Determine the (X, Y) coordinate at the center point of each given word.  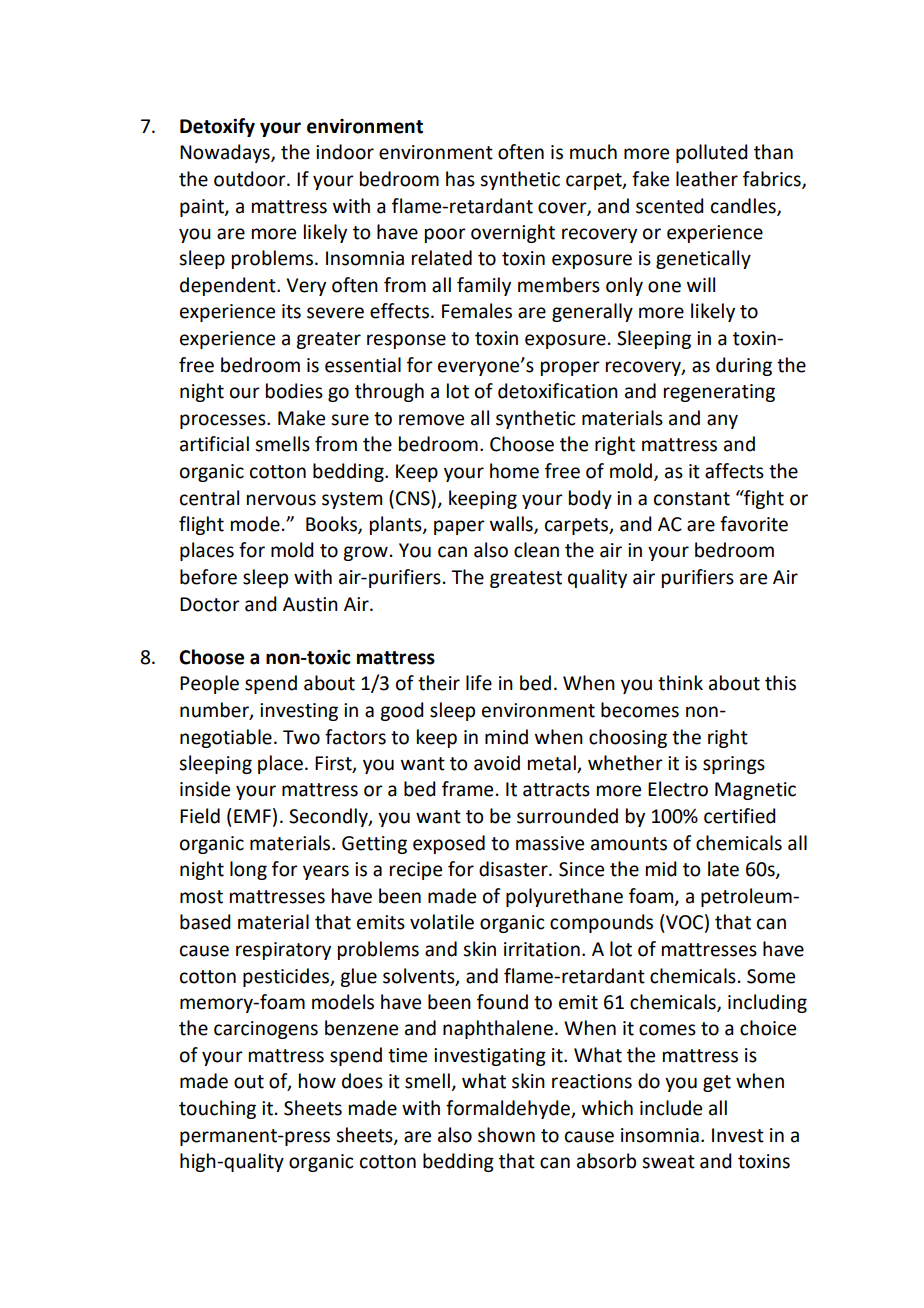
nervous (281, 500)
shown (506, 1135)
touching (217, 1109)
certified (740, 816)
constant (692, 499)
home (514, 471)
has (460, 179)
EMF (252, 816)
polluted (712, 153)
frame (467, 789)
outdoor (251, 179)
